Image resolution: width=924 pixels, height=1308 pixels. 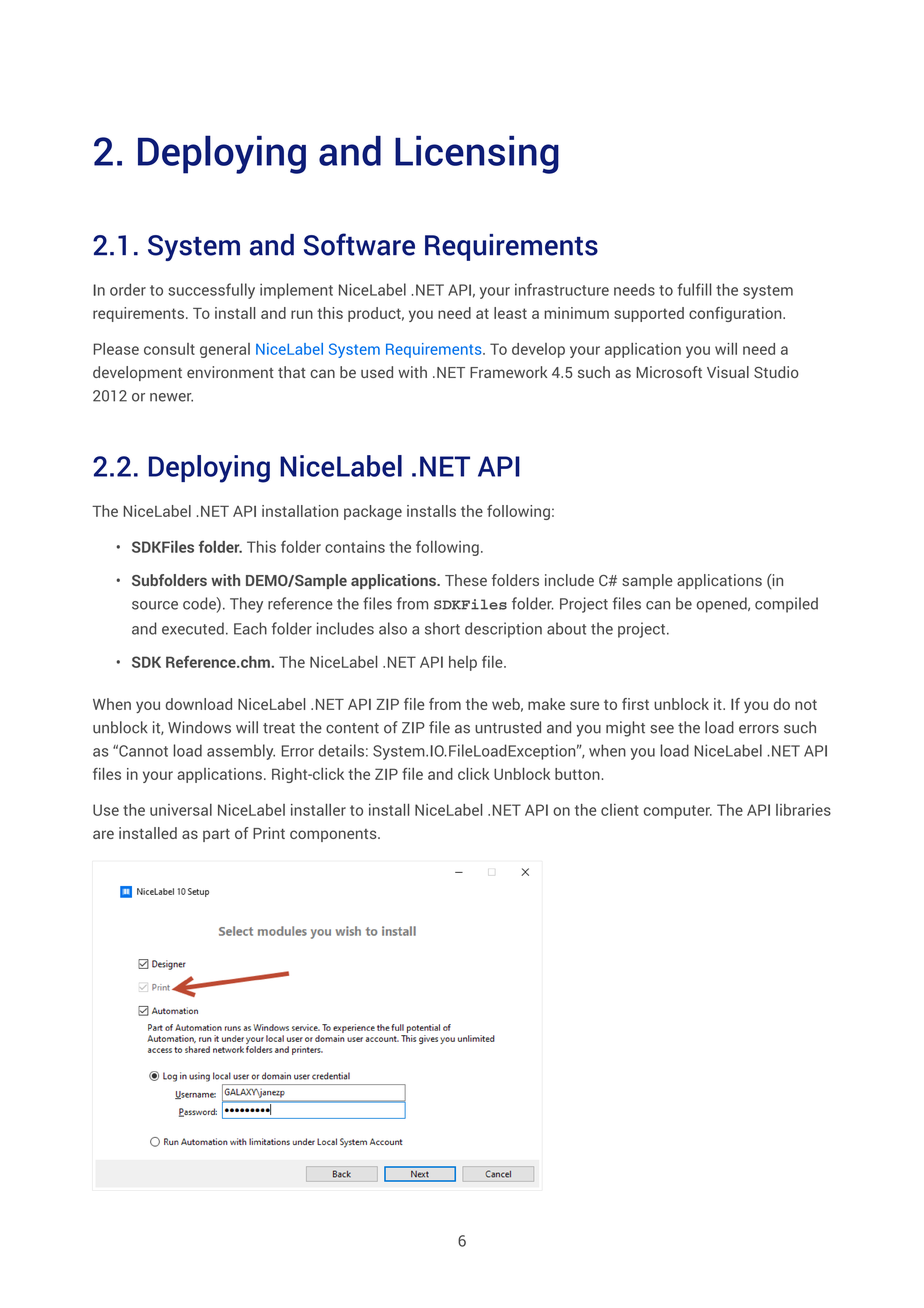 What do you see at coordinates (193, 628) in the screenshot?
I see `executed` at bounding box center [193, 628].
